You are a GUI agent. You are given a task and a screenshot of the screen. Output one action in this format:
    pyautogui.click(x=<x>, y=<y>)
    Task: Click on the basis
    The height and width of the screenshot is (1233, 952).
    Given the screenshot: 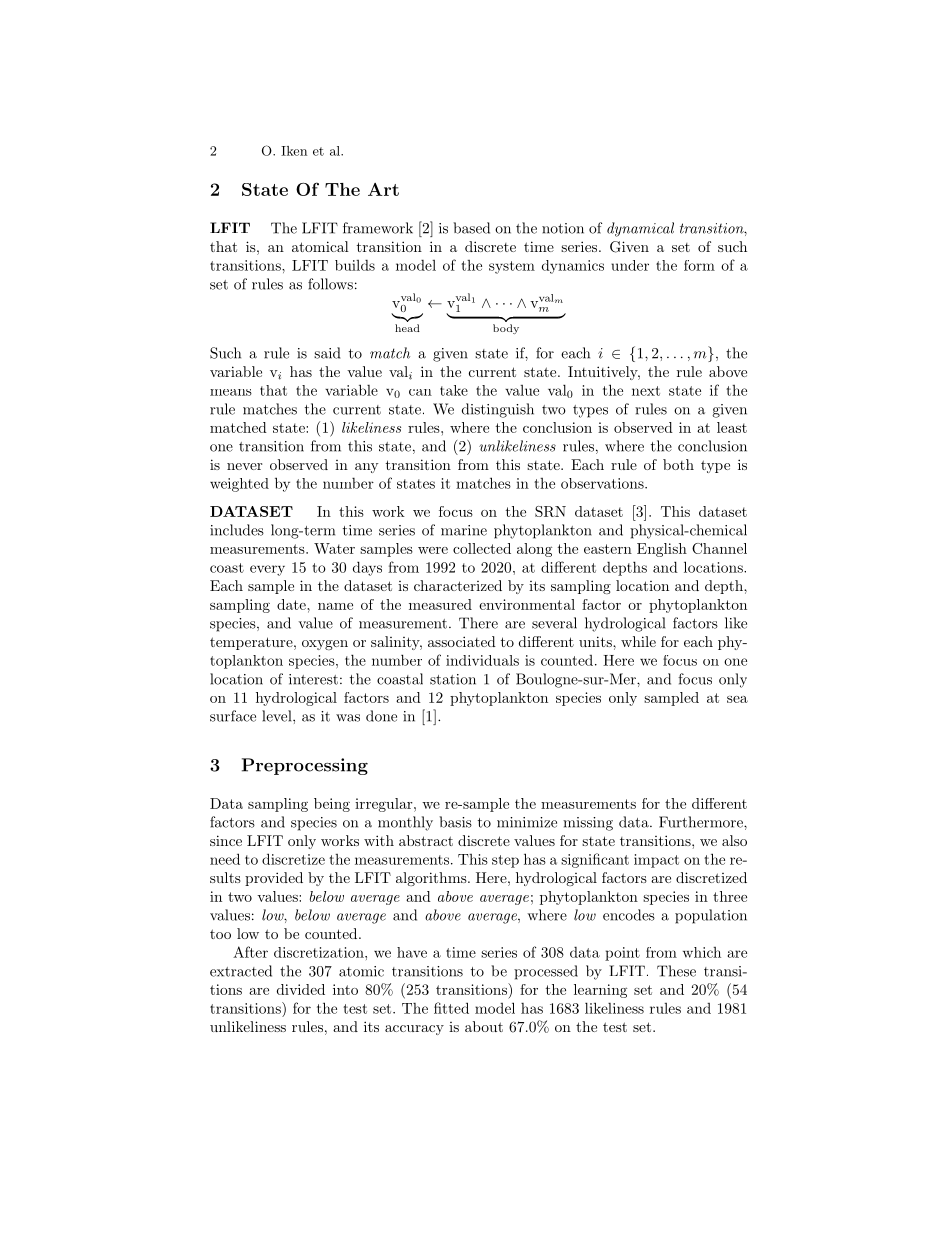 What is the action you would take?
    pyautogui.click(x=455, y=822)
